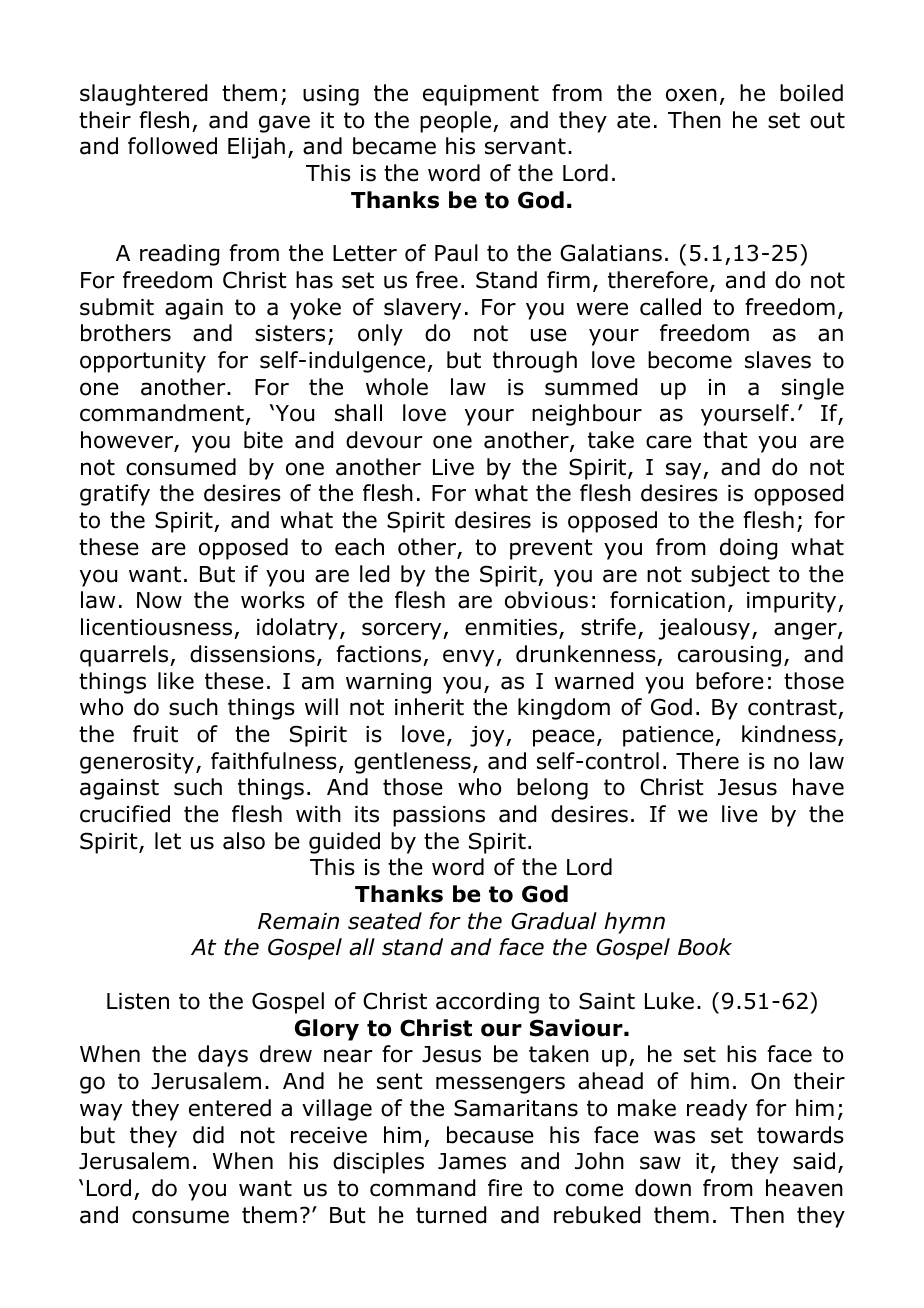 This screenshot has height=1308, width=924. Describe the element at coordinates (691, 95) in the screenshot. I see `oxen` at that location.
